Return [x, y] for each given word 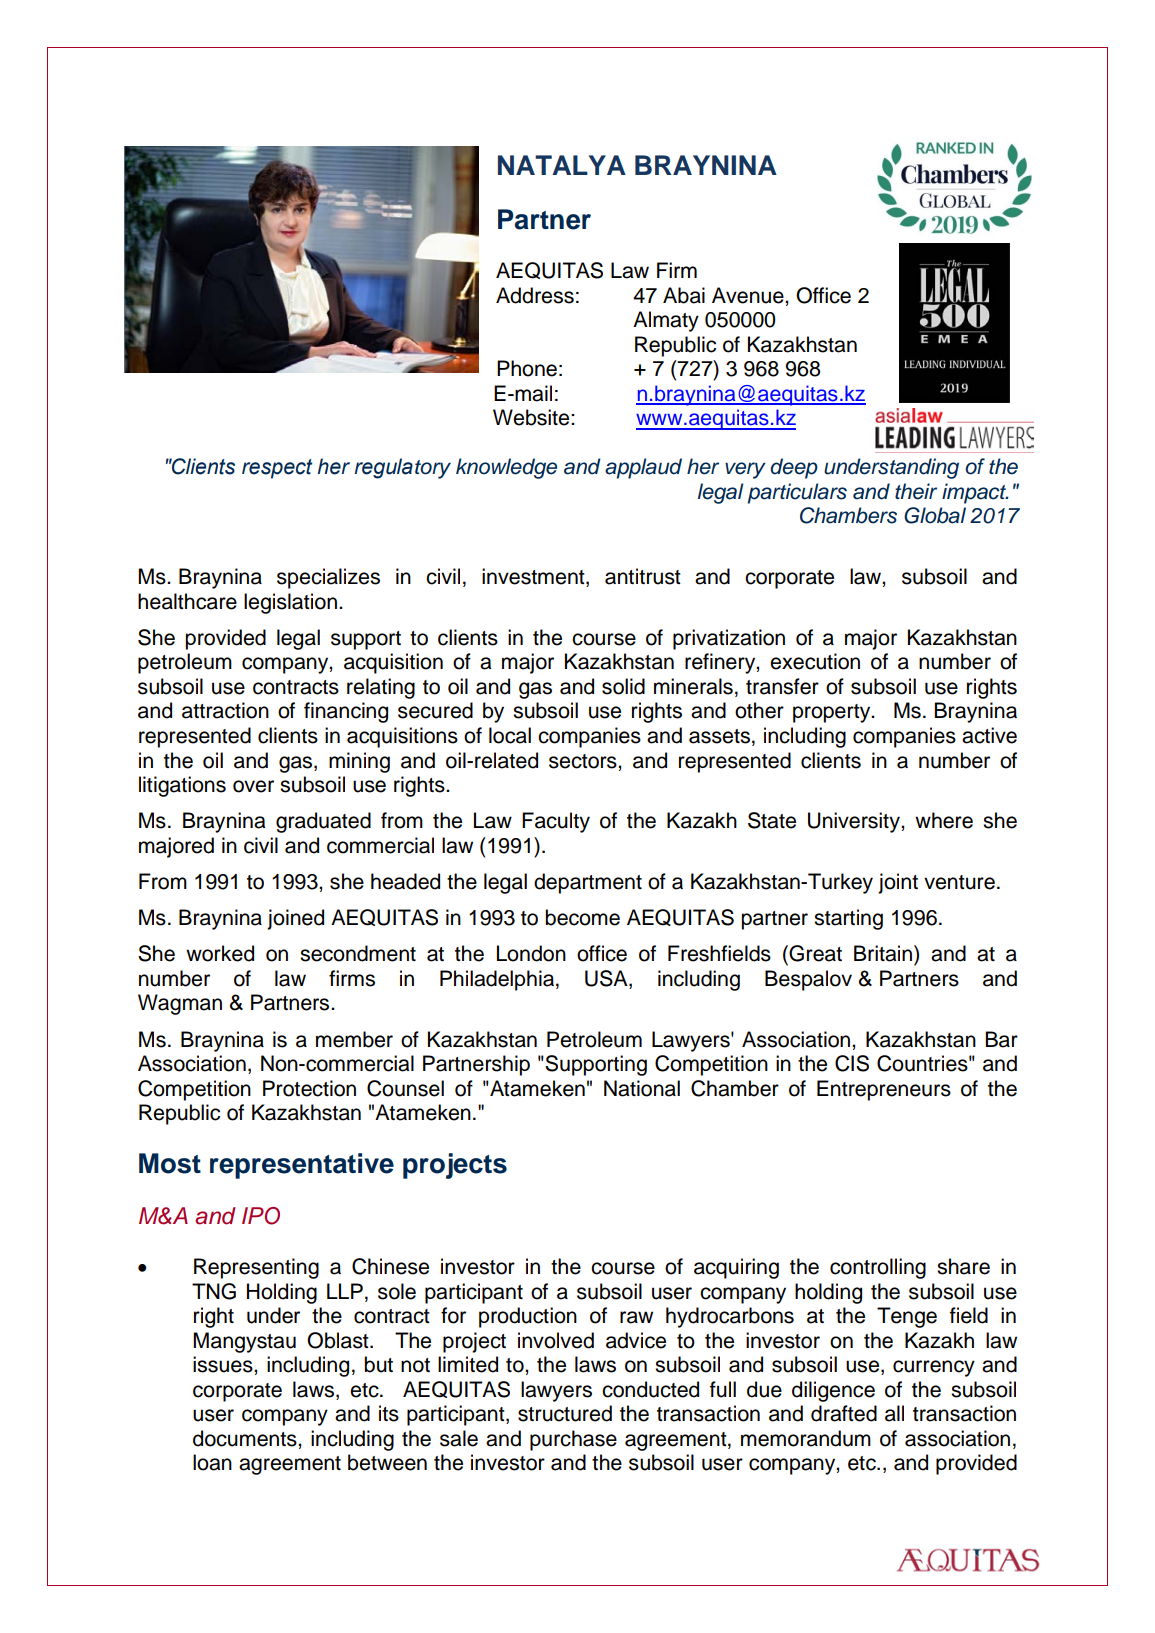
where [944, 820]
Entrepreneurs [884, 1090]
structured [565, 1413]
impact [975, 493]
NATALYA [562, 165]
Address [535, 295]
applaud [643, 468]
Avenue [749, 295]
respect [277, 469]
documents [246, 1438]
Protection [309, 1088]
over [253, 786]
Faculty [556, 822]
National [642, 1088]
